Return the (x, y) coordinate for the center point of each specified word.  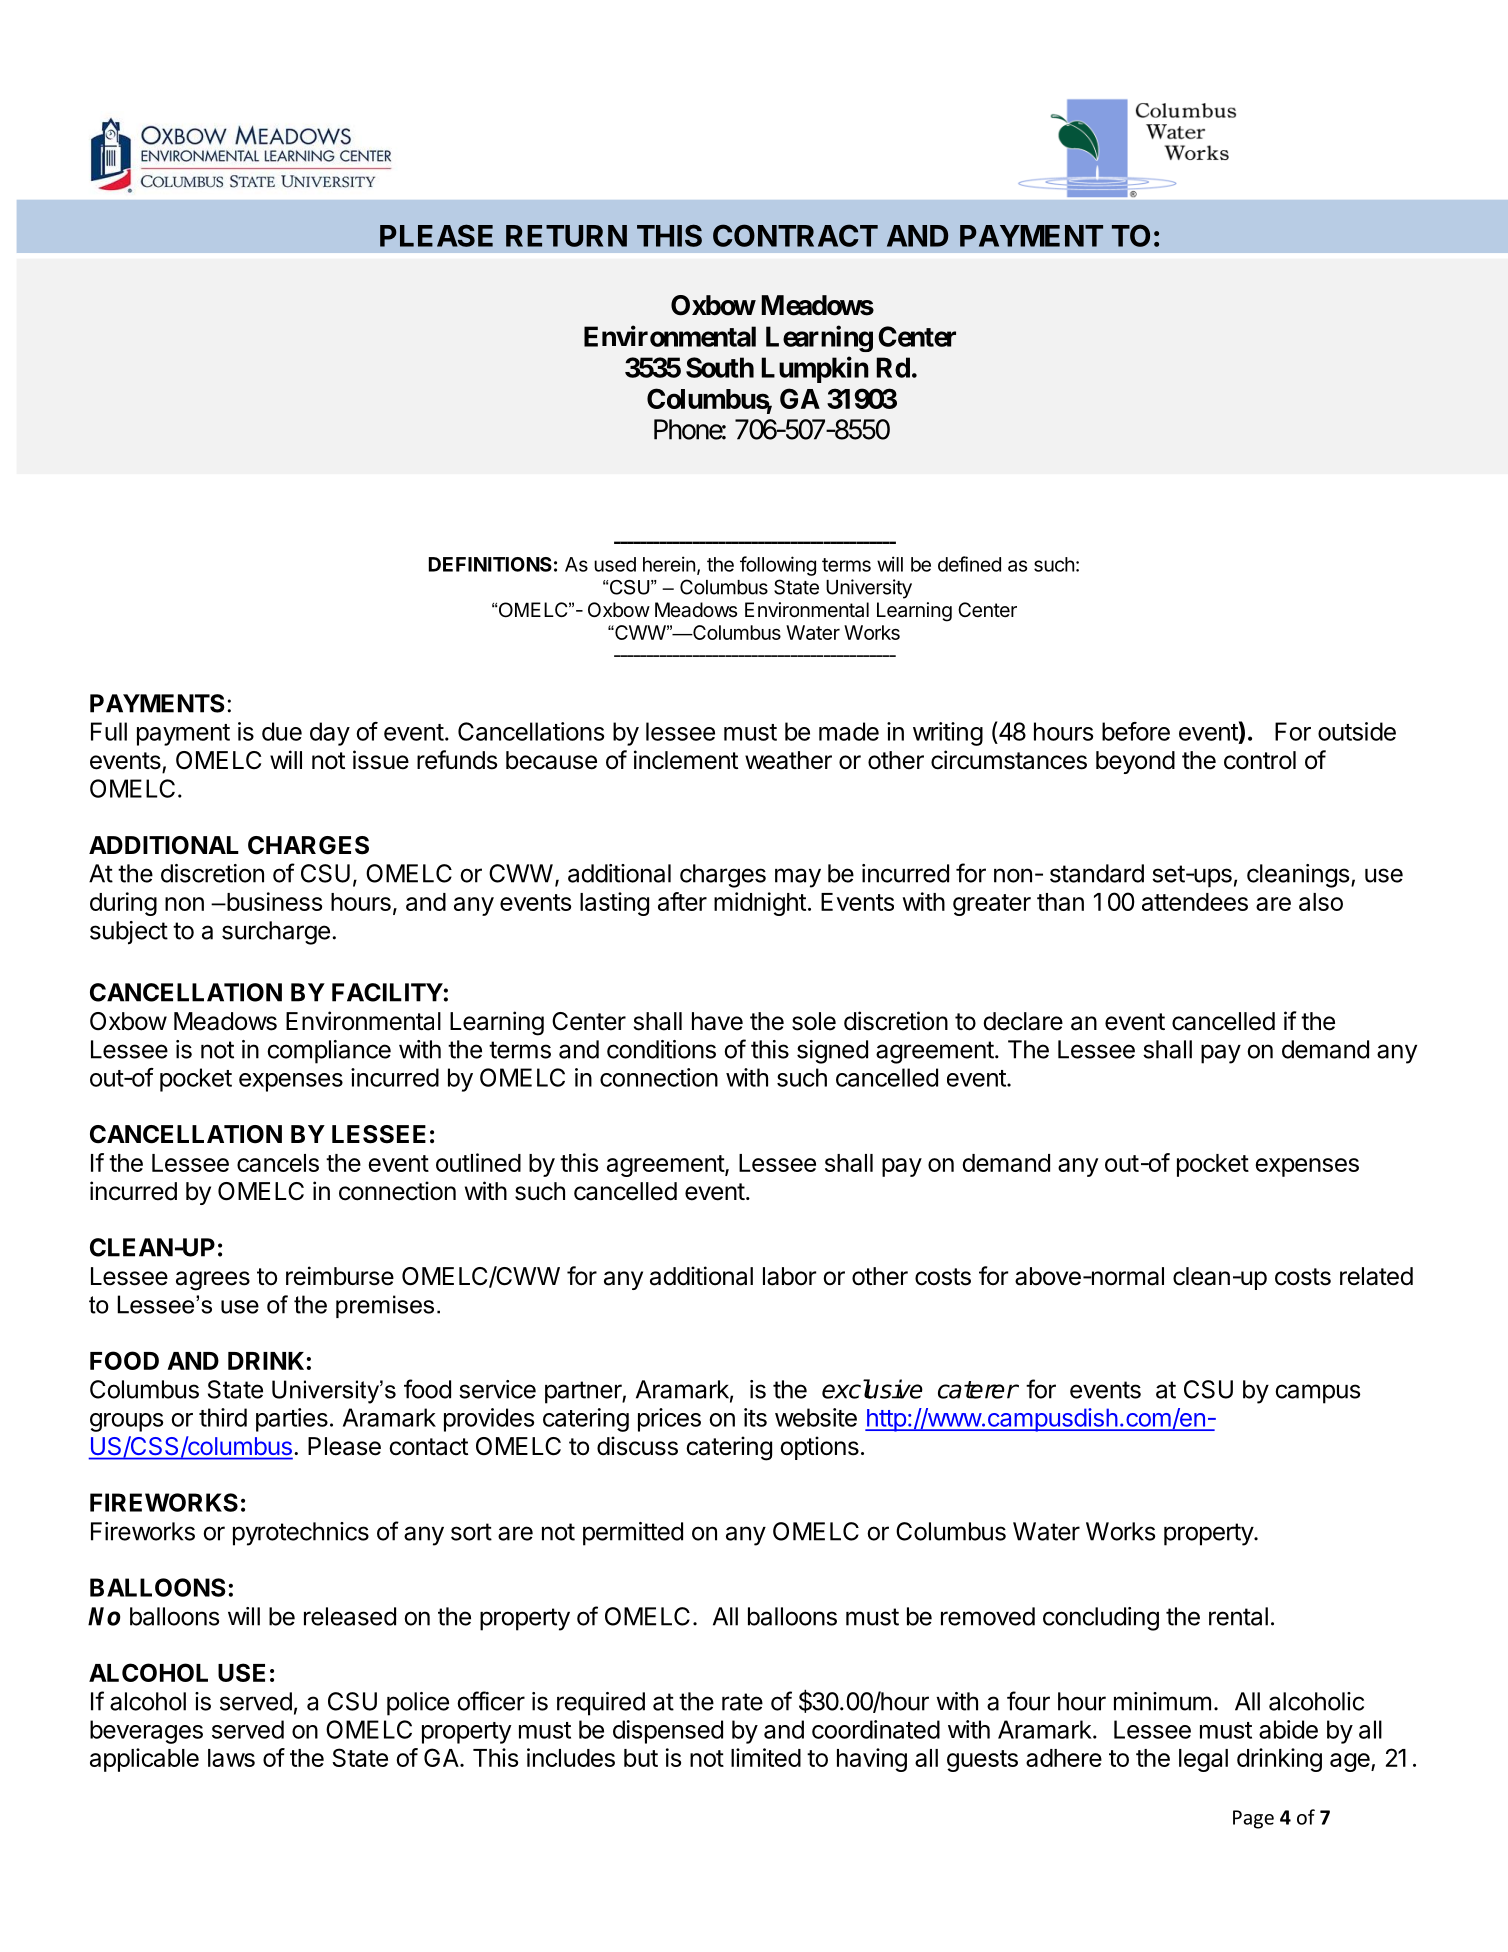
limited (766, 1757)
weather (788, 760)
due (282, 731)
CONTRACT (795, 235)
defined (969, 564)
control (1260, 760)
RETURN (566, 236)
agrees (213, 1281)
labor (789, 1276)
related (1376, 1276)
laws (231, 1758)
